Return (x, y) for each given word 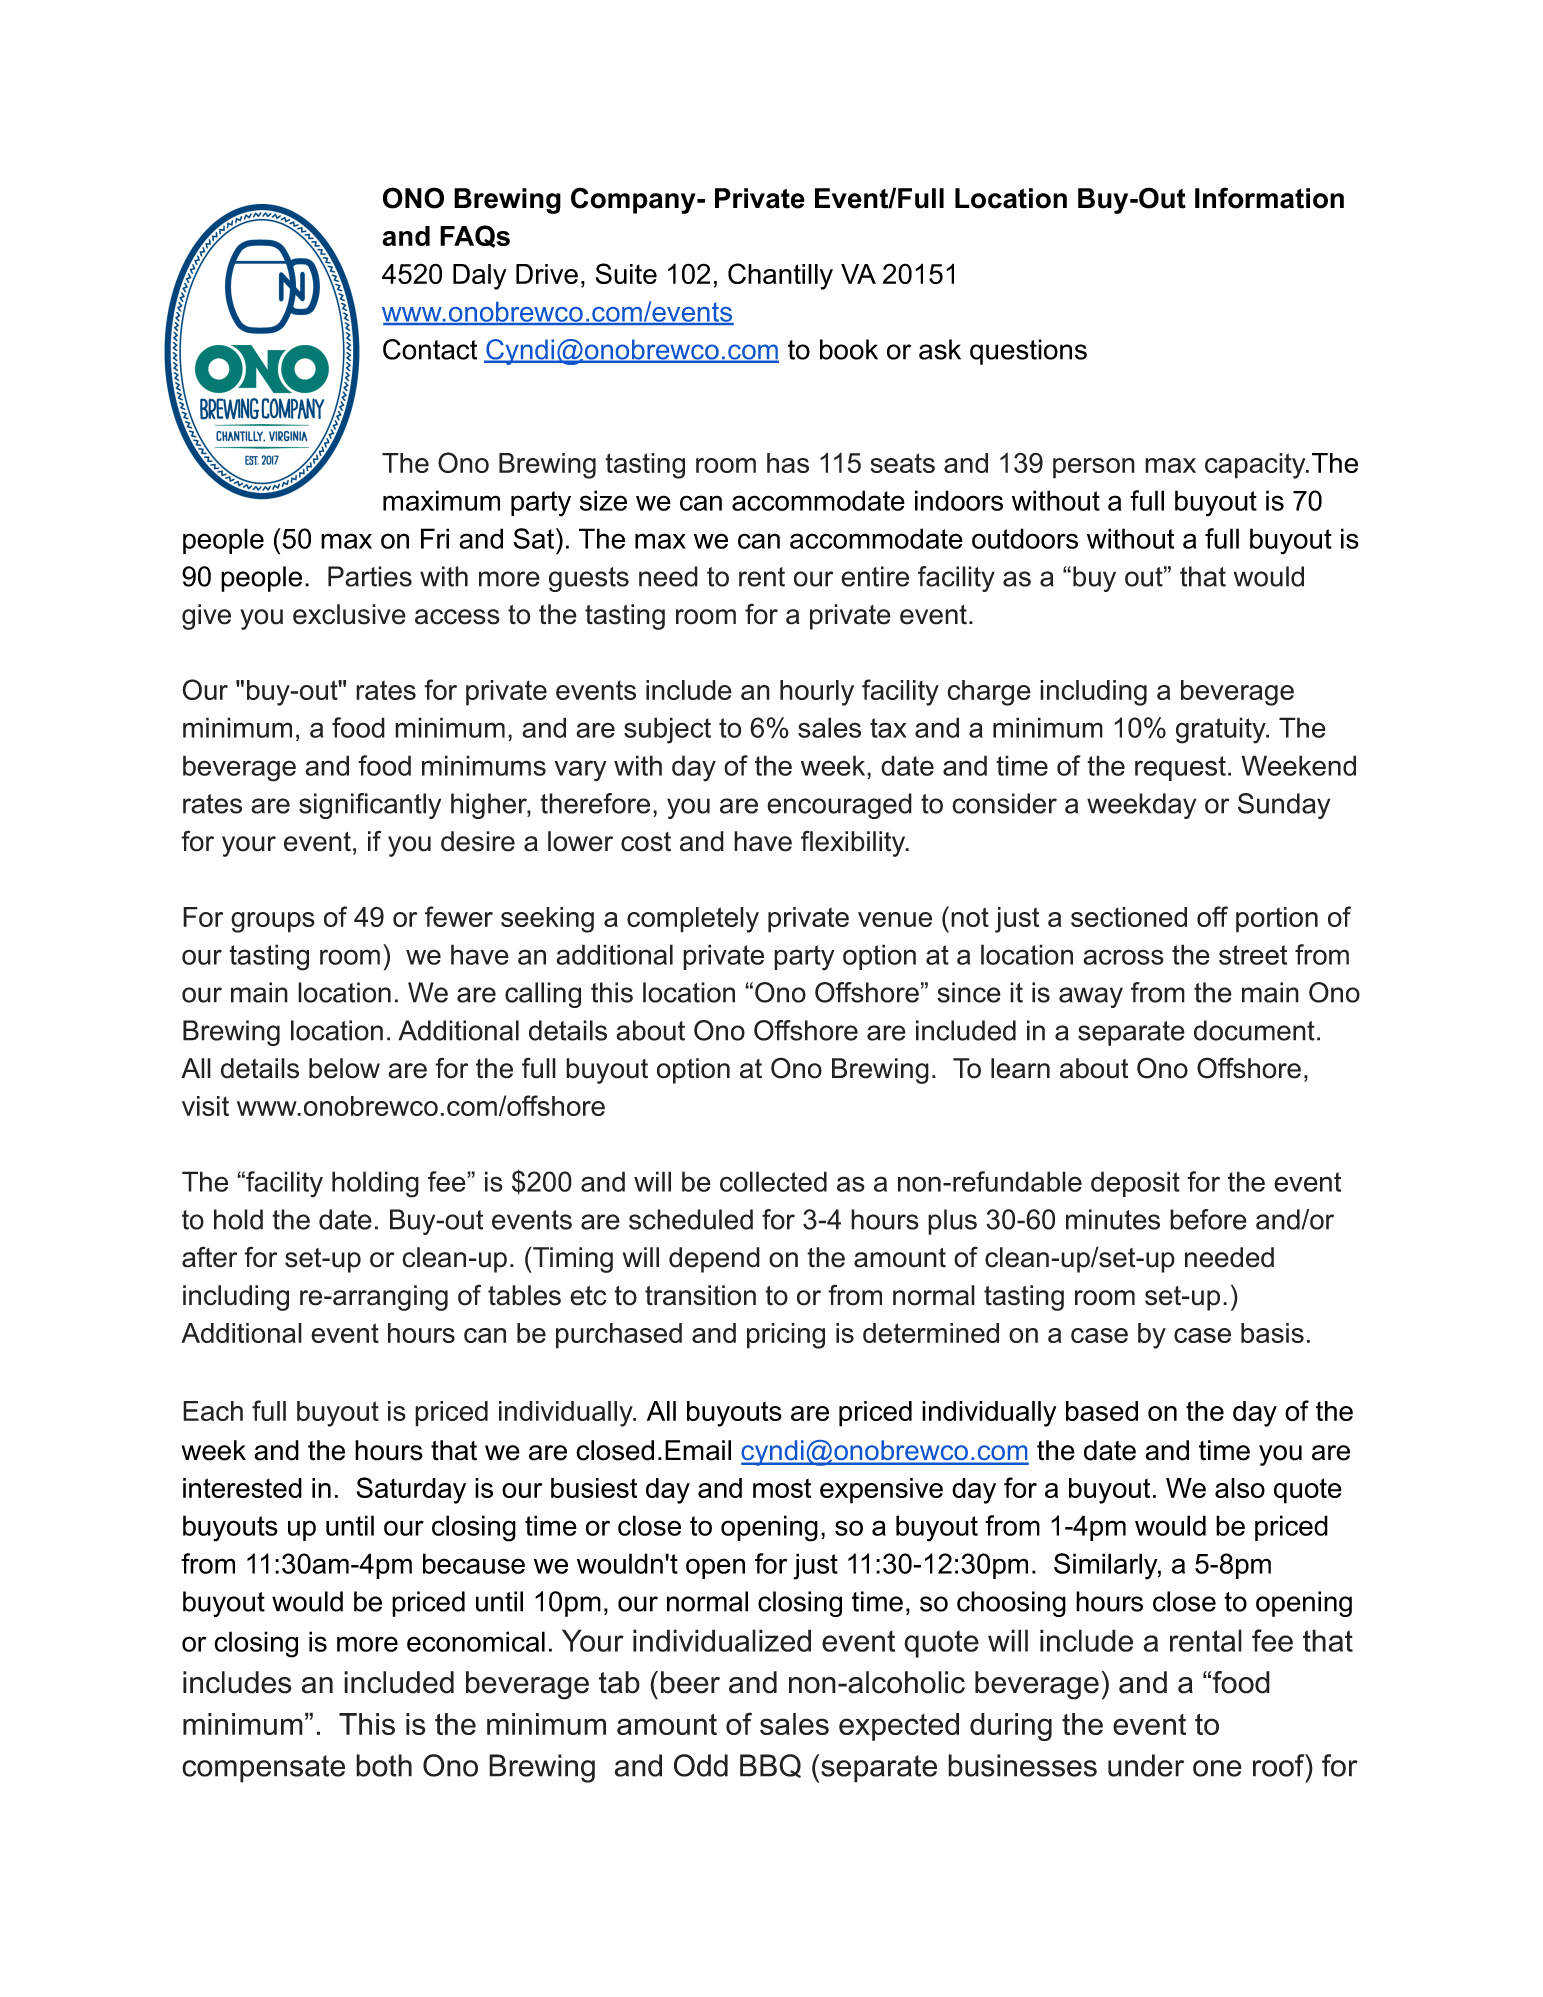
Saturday (411, 1490)
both (384, 1765)
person (1094, 468)
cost (646, 842)
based (1102, 1411)
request (1180, 768)
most (782, 1488)
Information (1269, 198)
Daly (480, 277)
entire (875, 576)
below (344, 1068)
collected (773, 1181)
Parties (370, 576)
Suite (626, 273)
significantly (370, 806)
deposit (1135, 1184)
